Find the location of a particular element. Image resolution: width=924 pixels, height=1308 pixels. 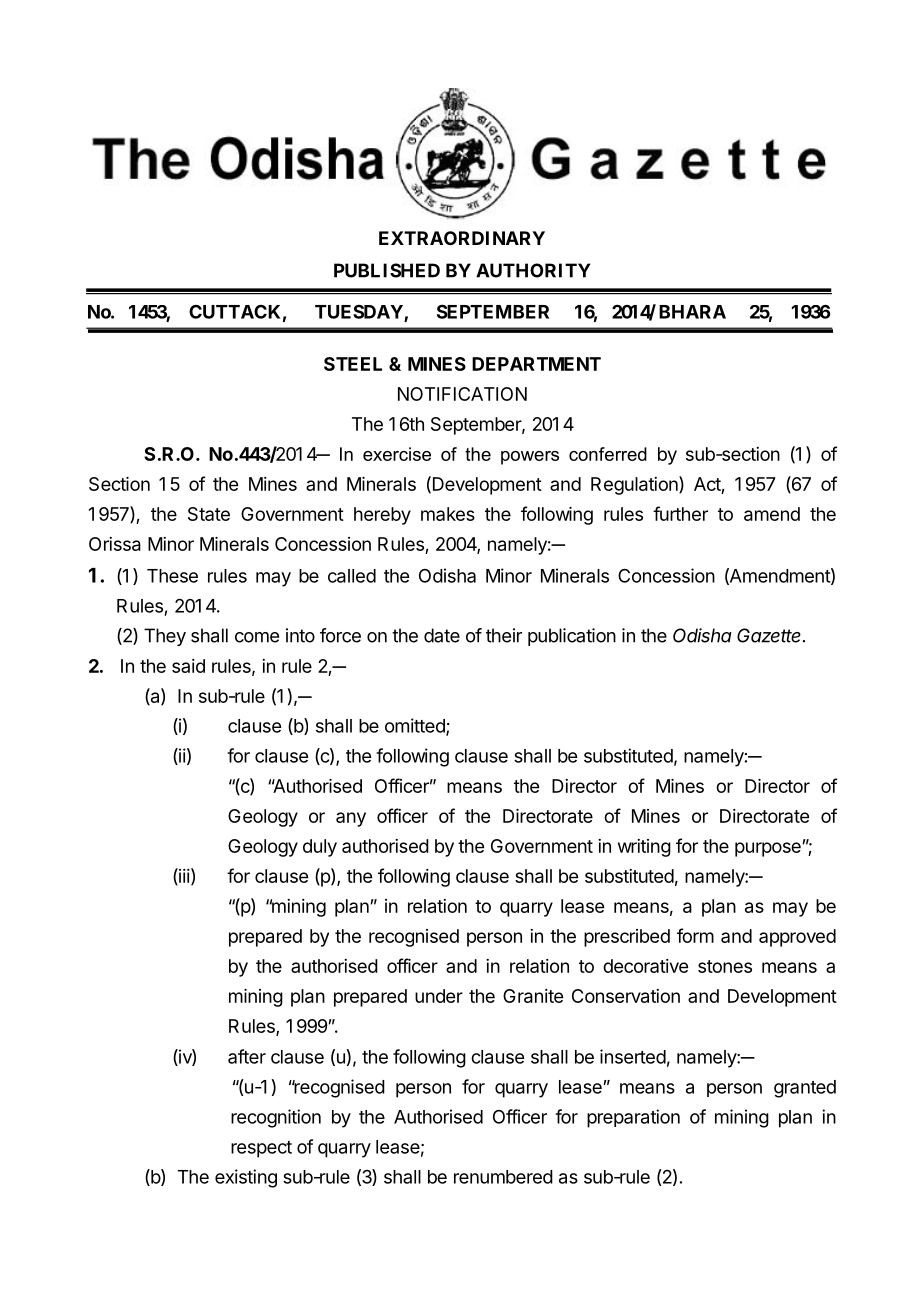

AUTHORITY is located at coordinates (533, 270).
